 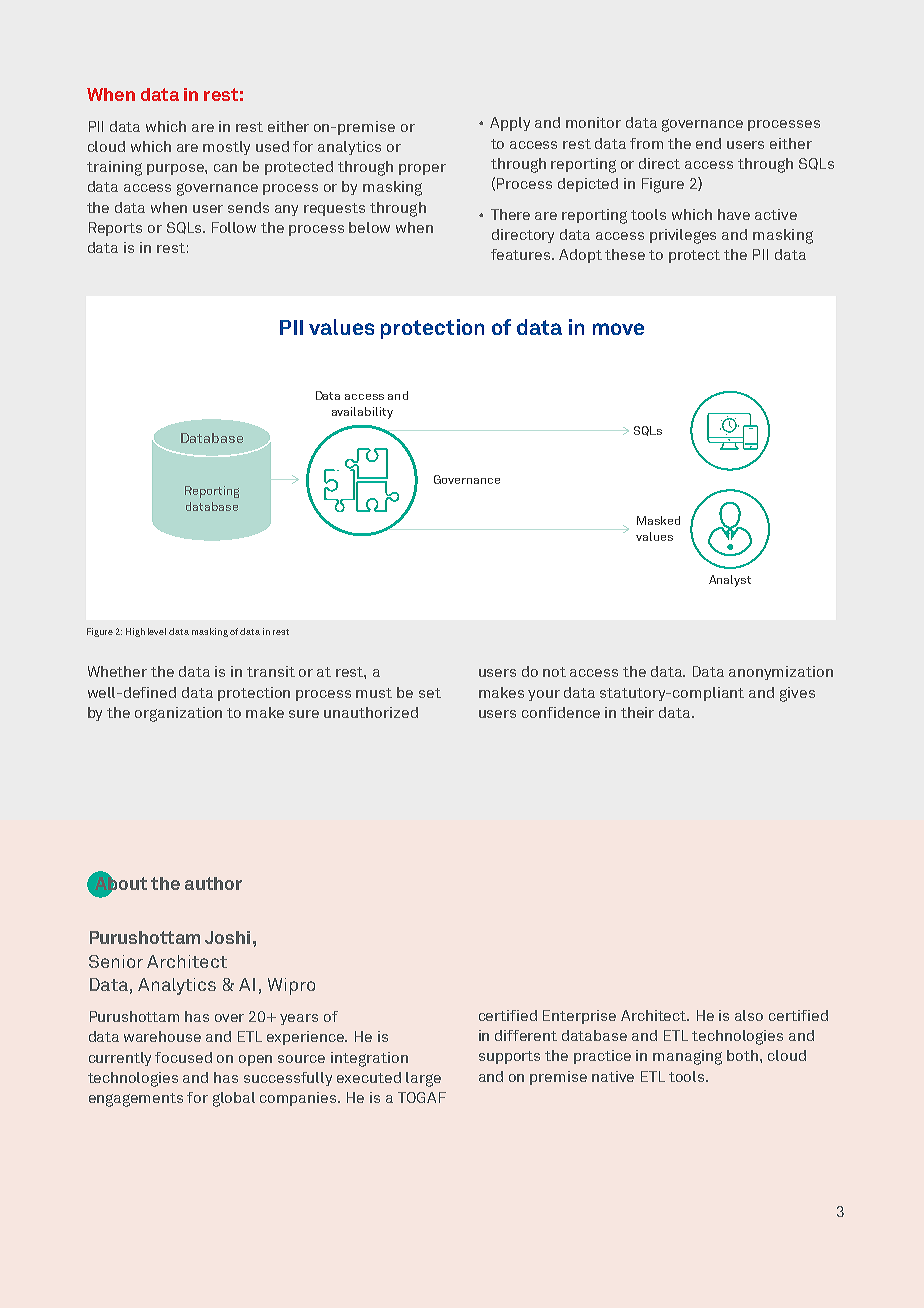 I want to click on move, so click(x=618, y=329).
